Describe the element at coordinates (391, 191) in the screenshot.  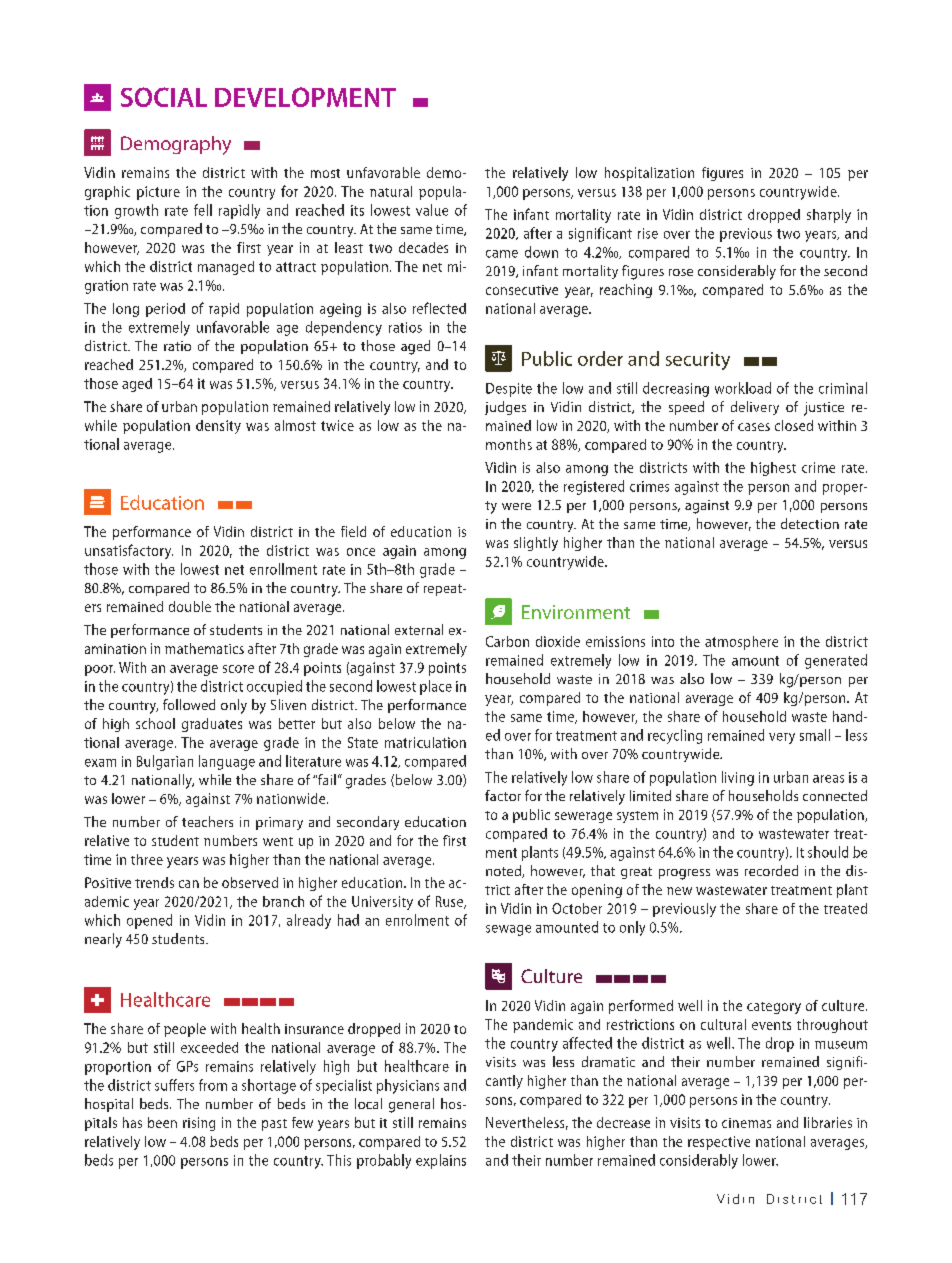
I see `natural` at that location.
